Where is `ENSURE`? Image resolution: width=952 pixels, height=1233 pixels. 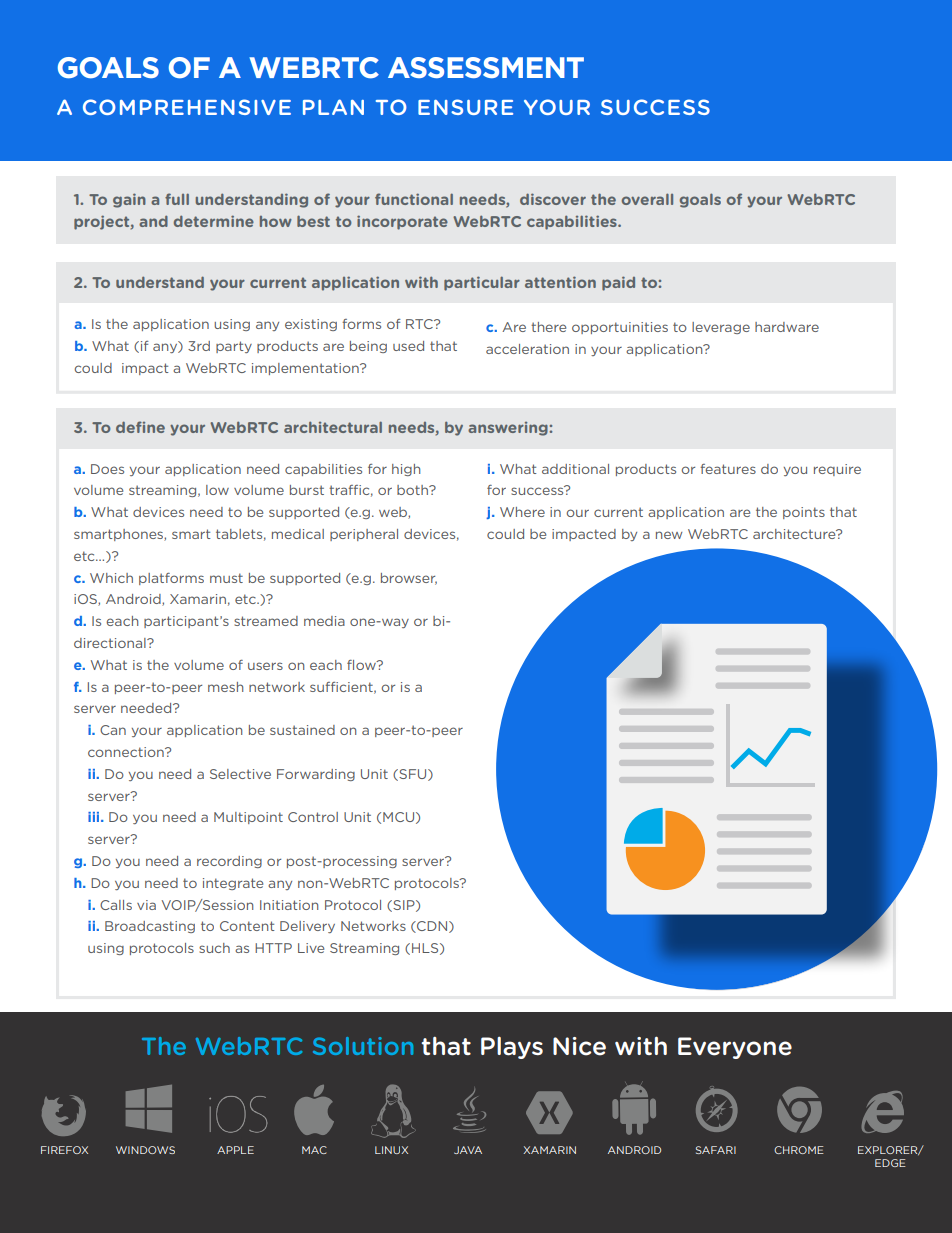
ENSURE is located at coordinates (465, 107).
